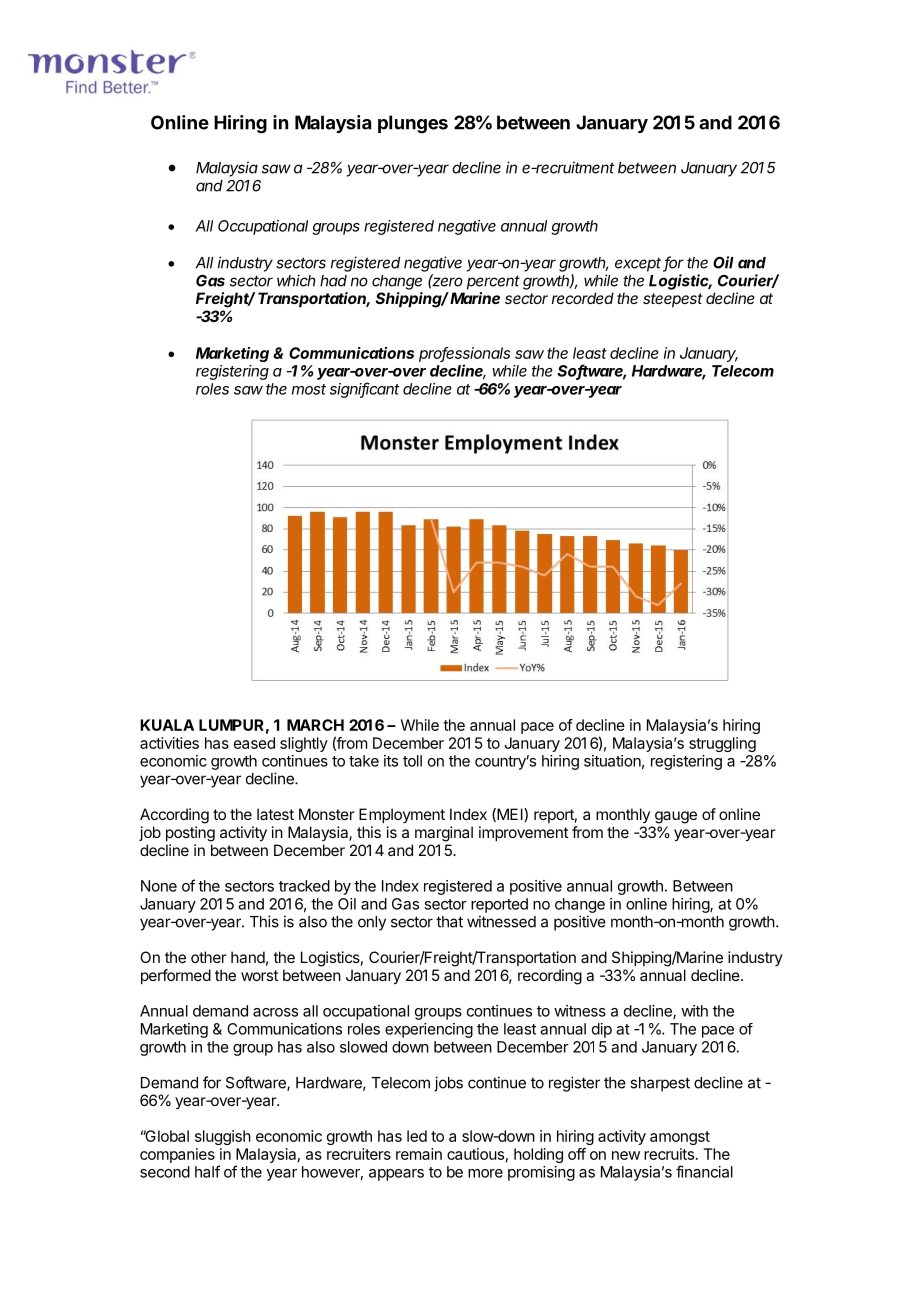  I want to click on remain, so click(419, 1154).
